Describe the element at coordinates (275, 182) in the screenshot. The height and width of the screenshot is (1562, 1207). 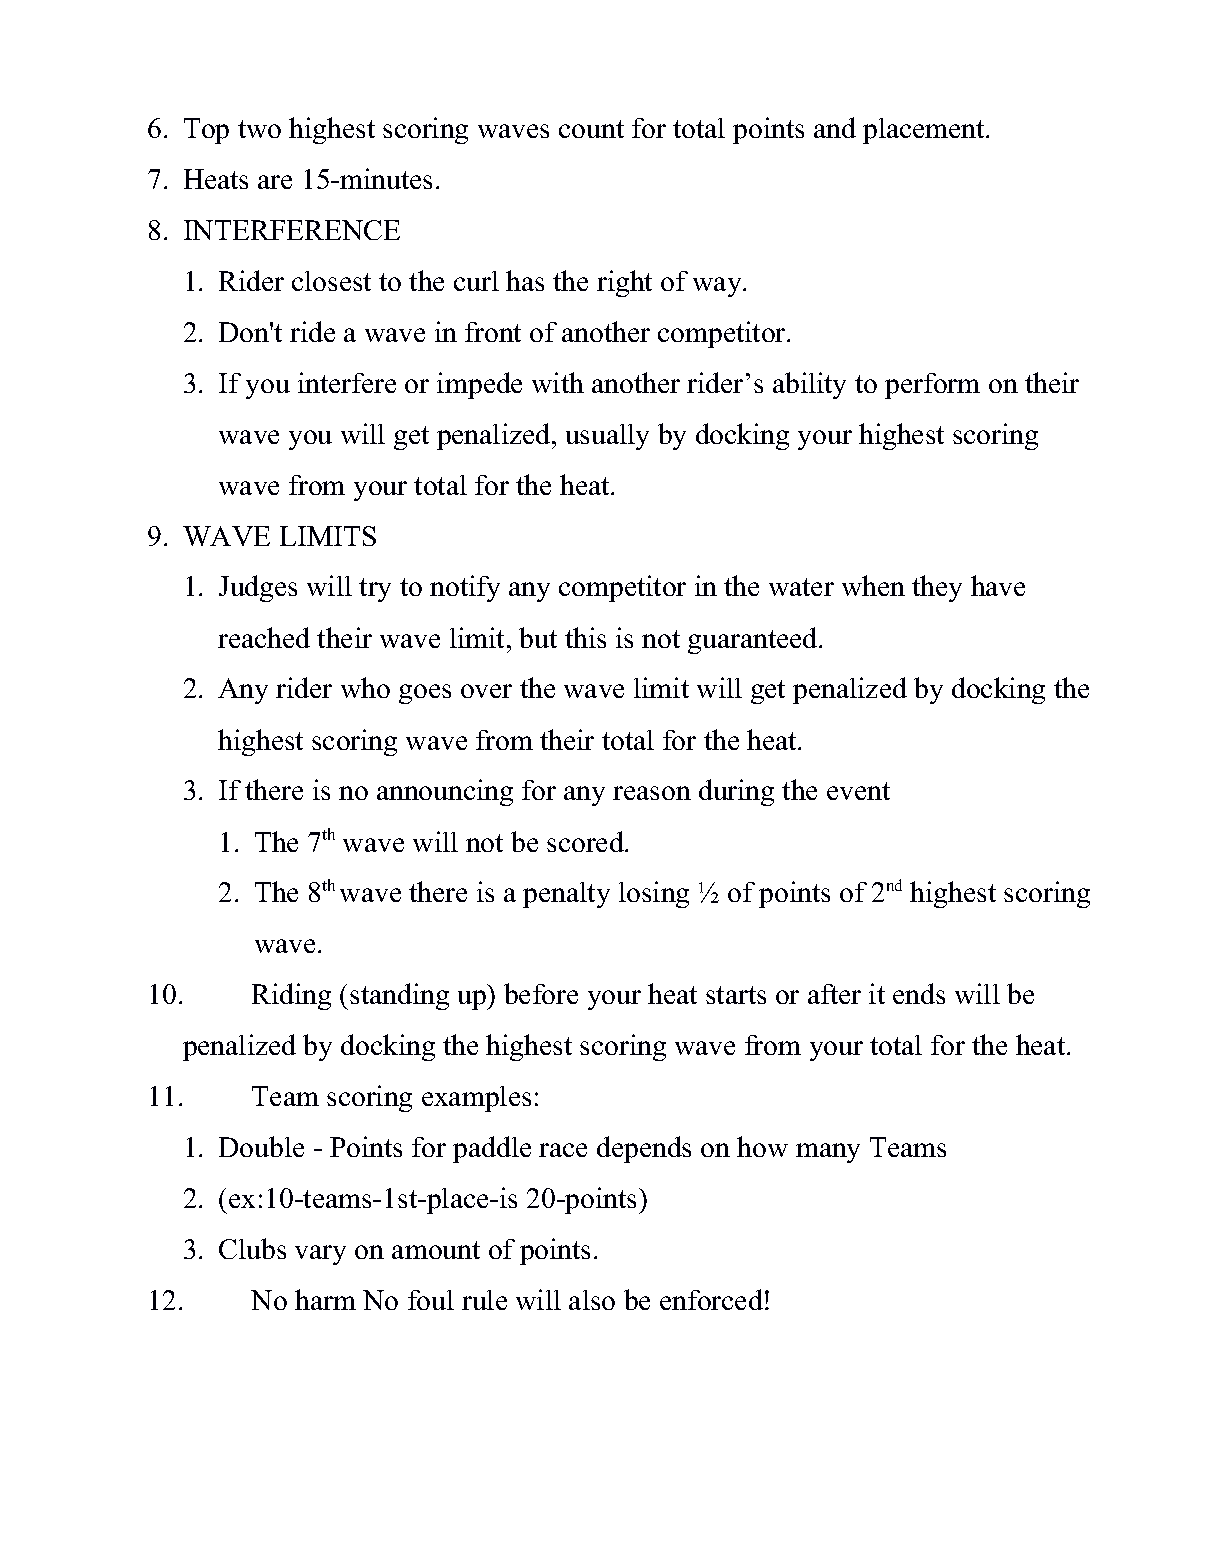
I see `are` at that location.
